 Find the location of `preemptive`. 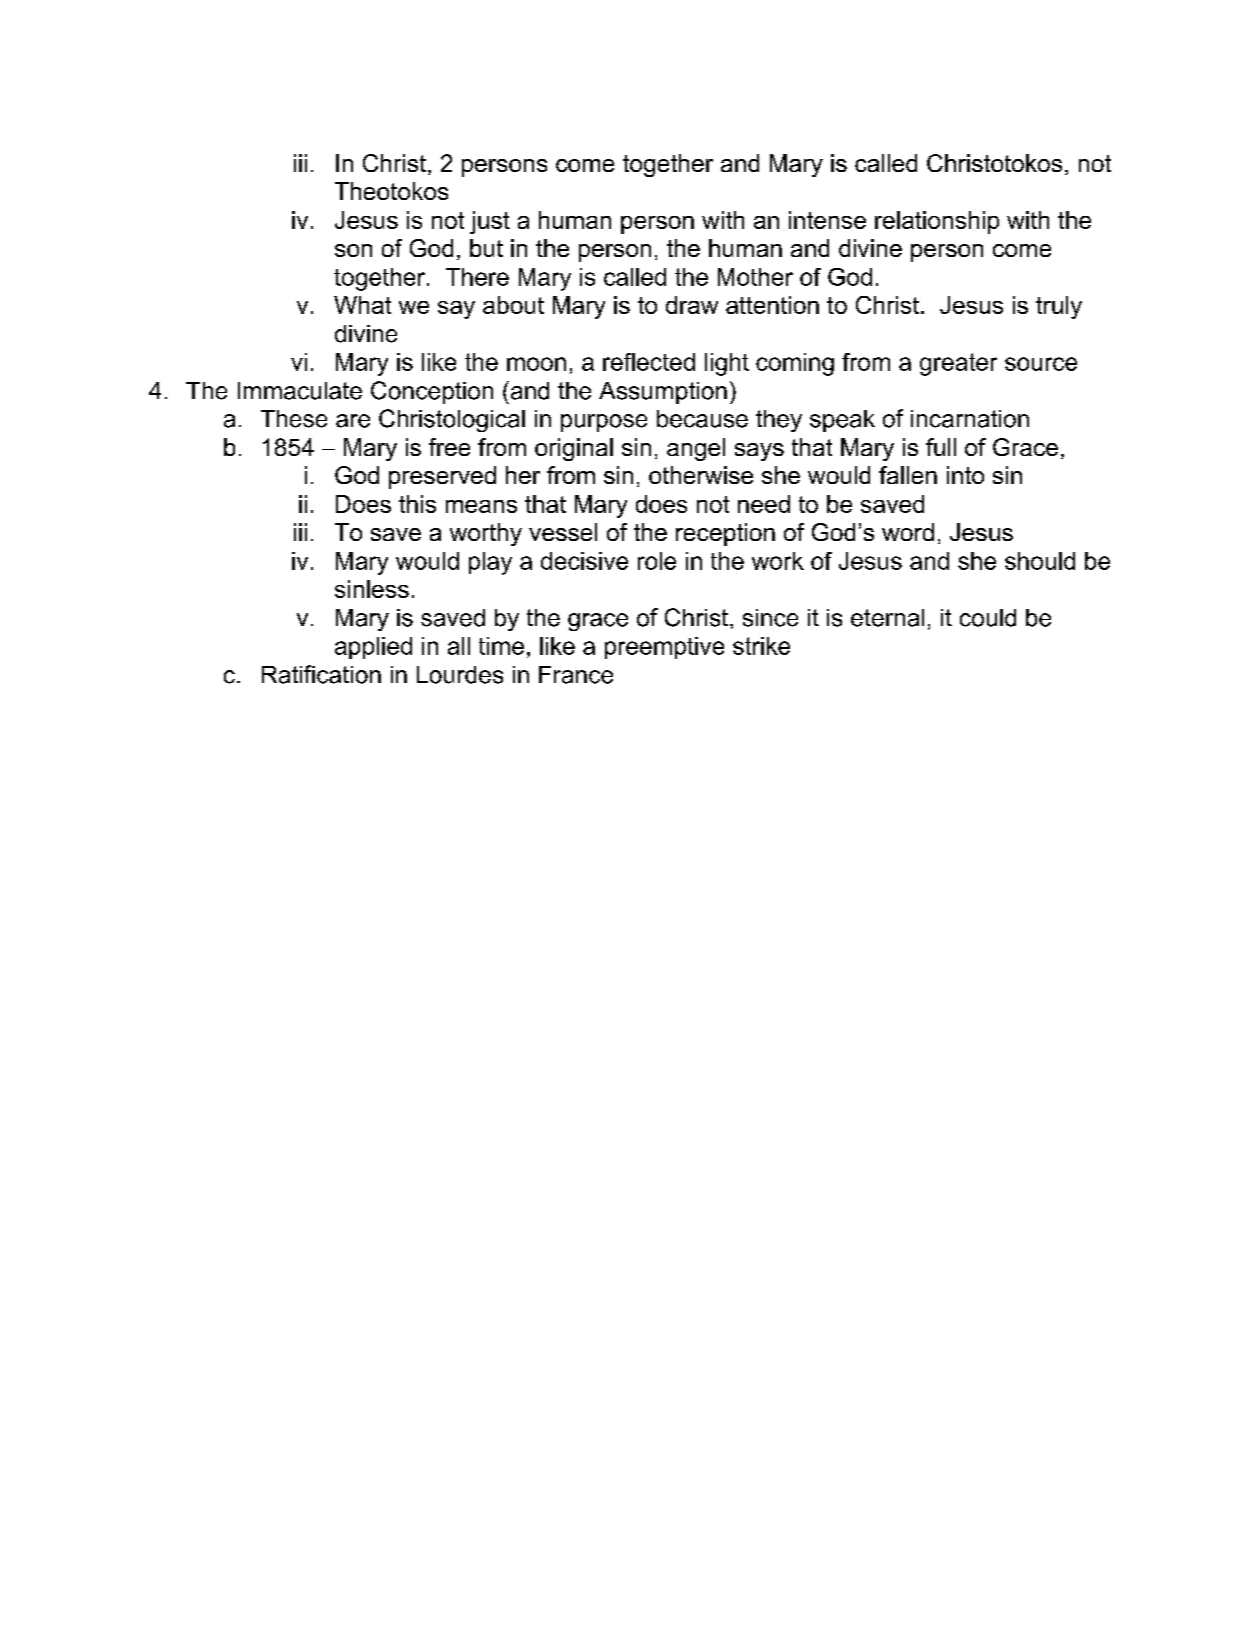

preemptive is located at coordinates (664, 648).
